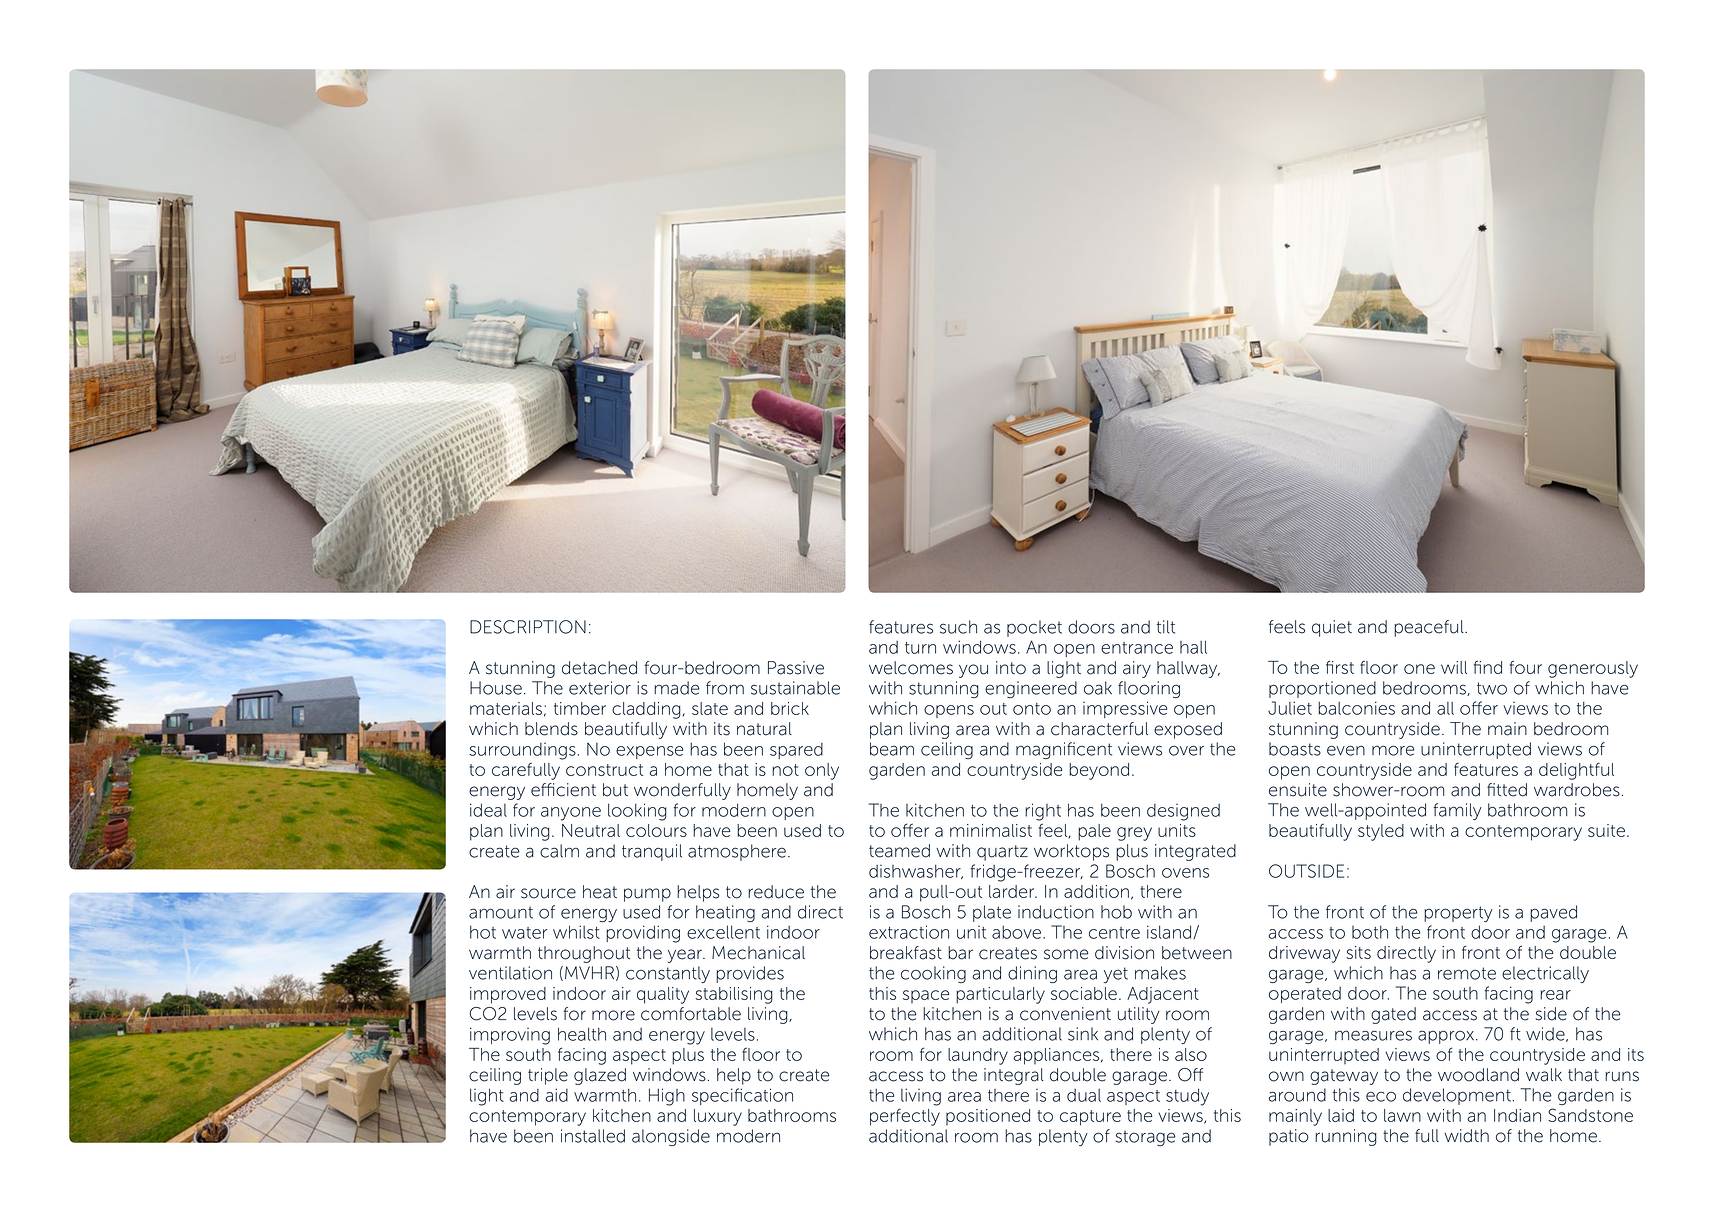  Describe the element at coordinates (582, 1034) in the image. I see `health` at that location.
